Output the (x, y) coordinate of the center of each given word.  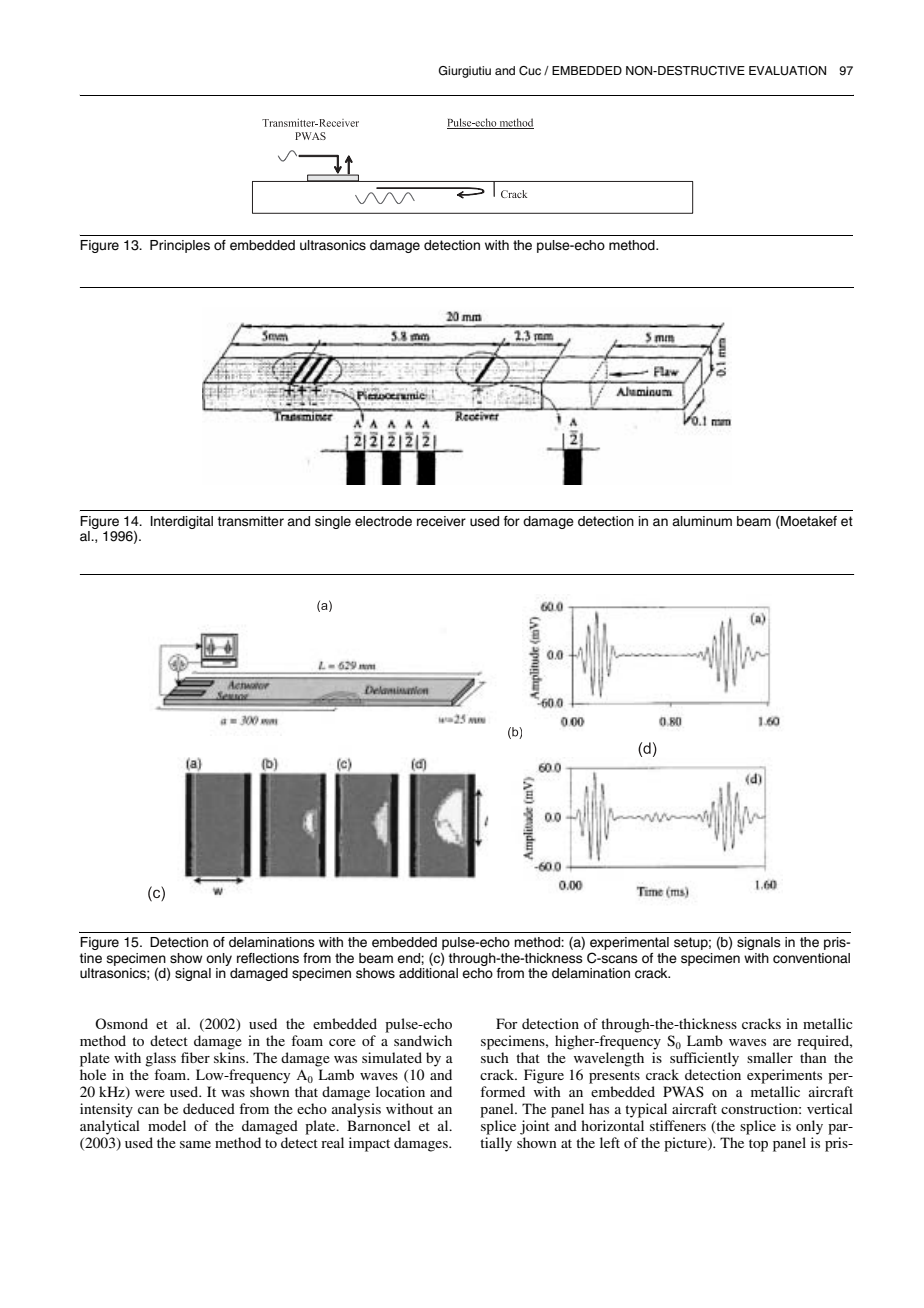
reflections (268, 958)
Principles (180, 246)
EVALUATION (787, 71)
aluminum (702, 521)
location (400, 1091)
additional (428, 973)
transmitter (251, 521)
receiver (441, 521)
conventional (811, 958)
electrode (383, 521)
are (782, 1042)
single (333, 522)
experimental (629, 945)
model (167, 1125)
